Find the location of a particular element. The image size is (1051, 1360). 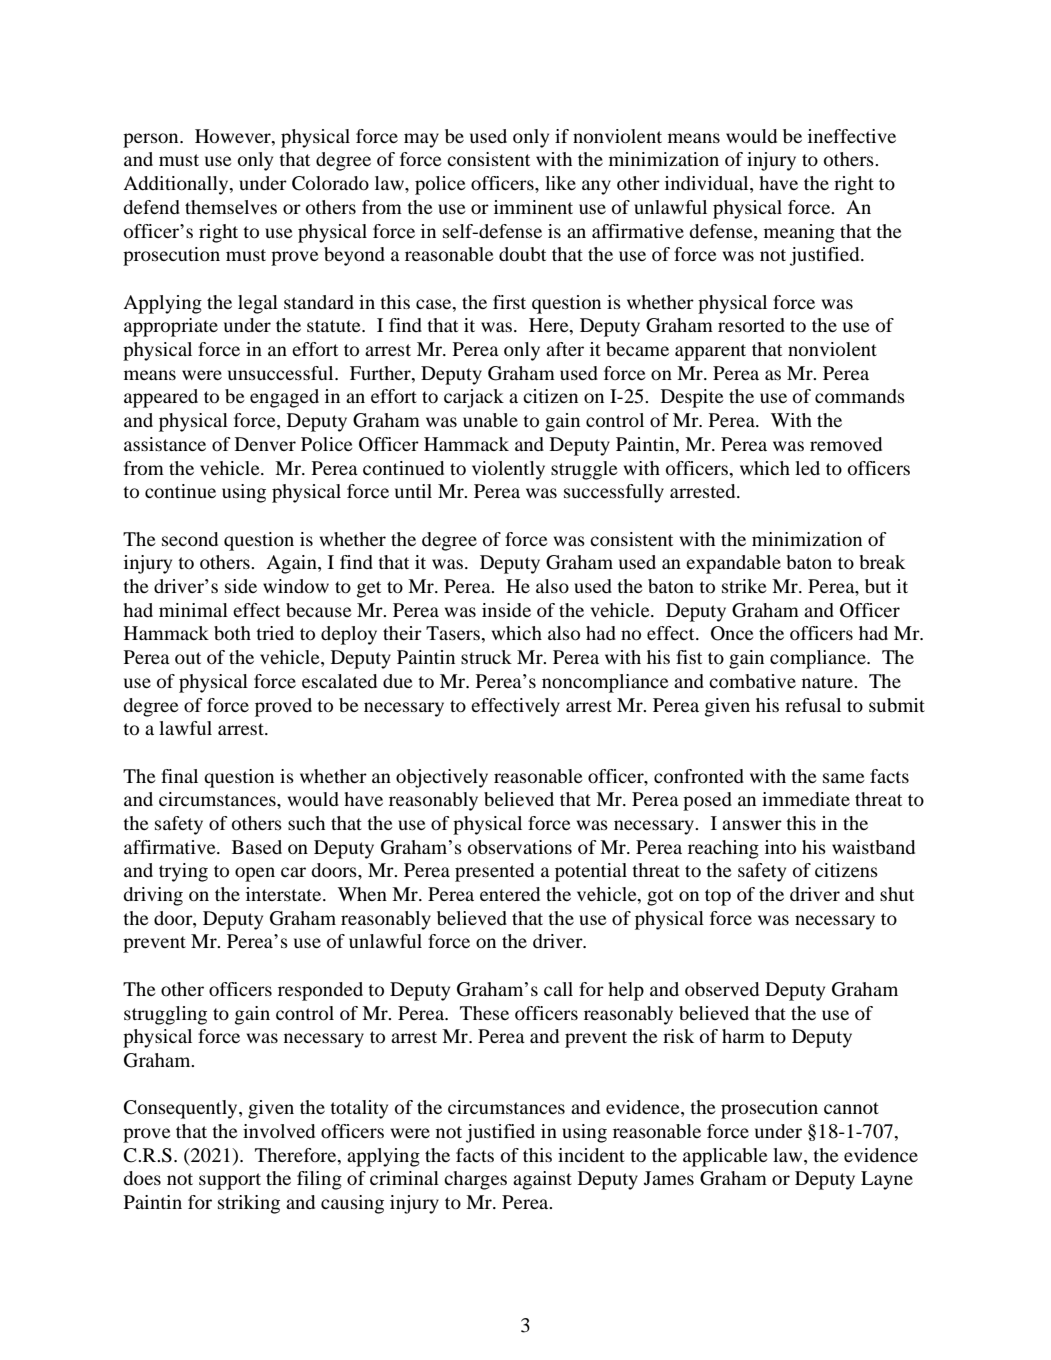

themselves is located at coordinates (231, 207).
